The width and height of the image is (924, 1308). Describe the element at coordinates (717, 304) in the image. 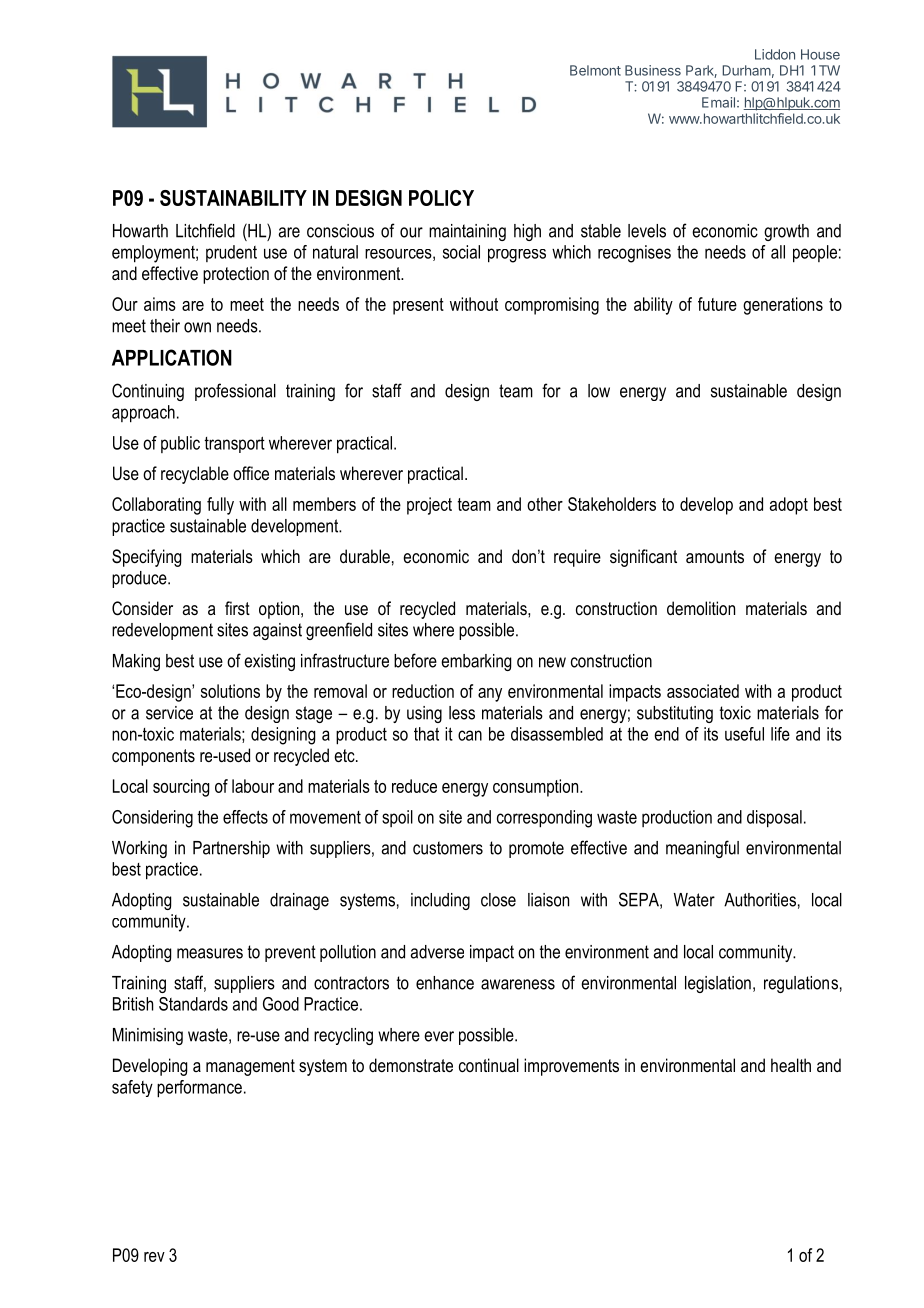

I see `future` at that location.
